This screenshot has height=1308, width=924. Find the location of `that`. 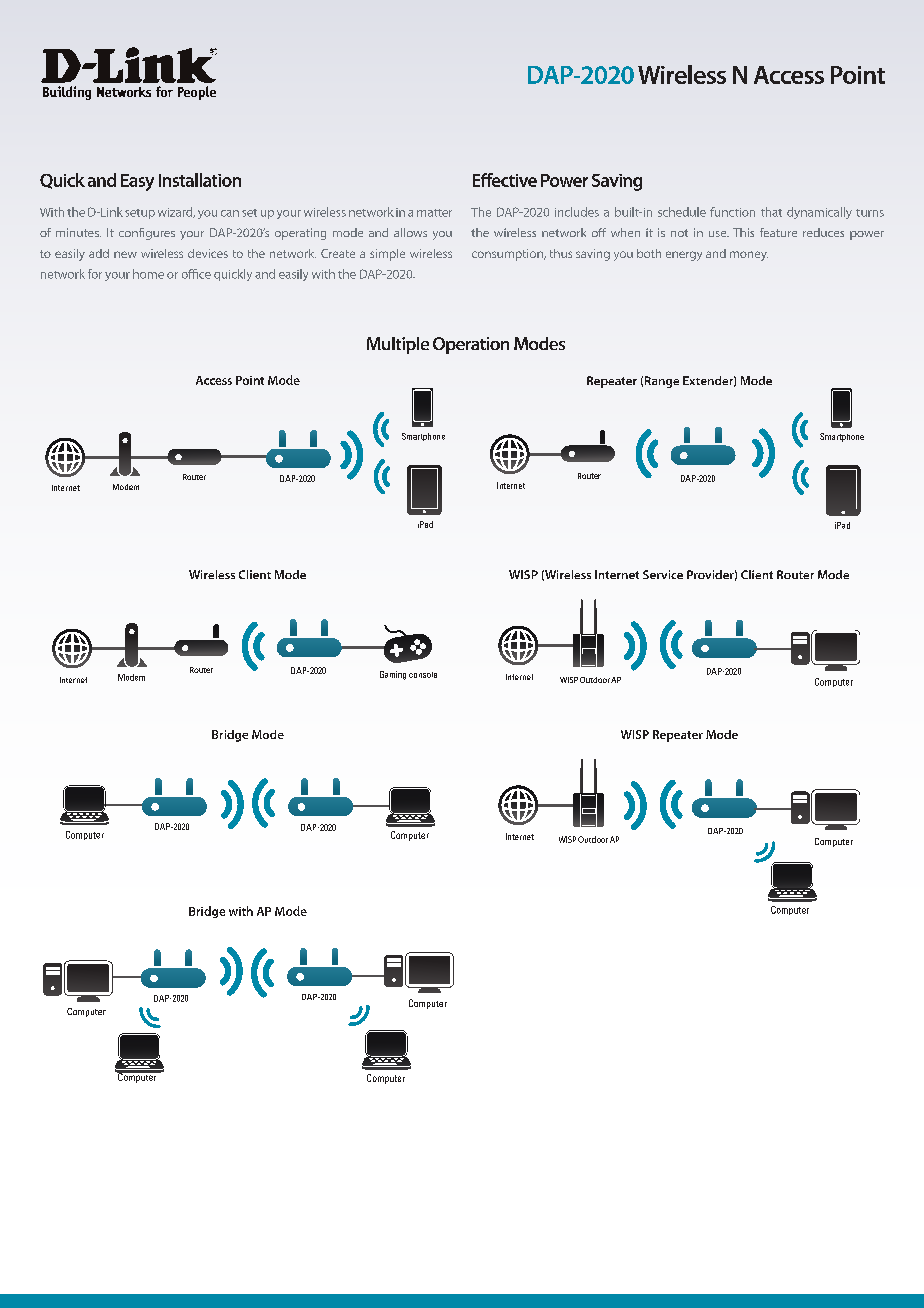

that is located at coordinates (771, 212).
